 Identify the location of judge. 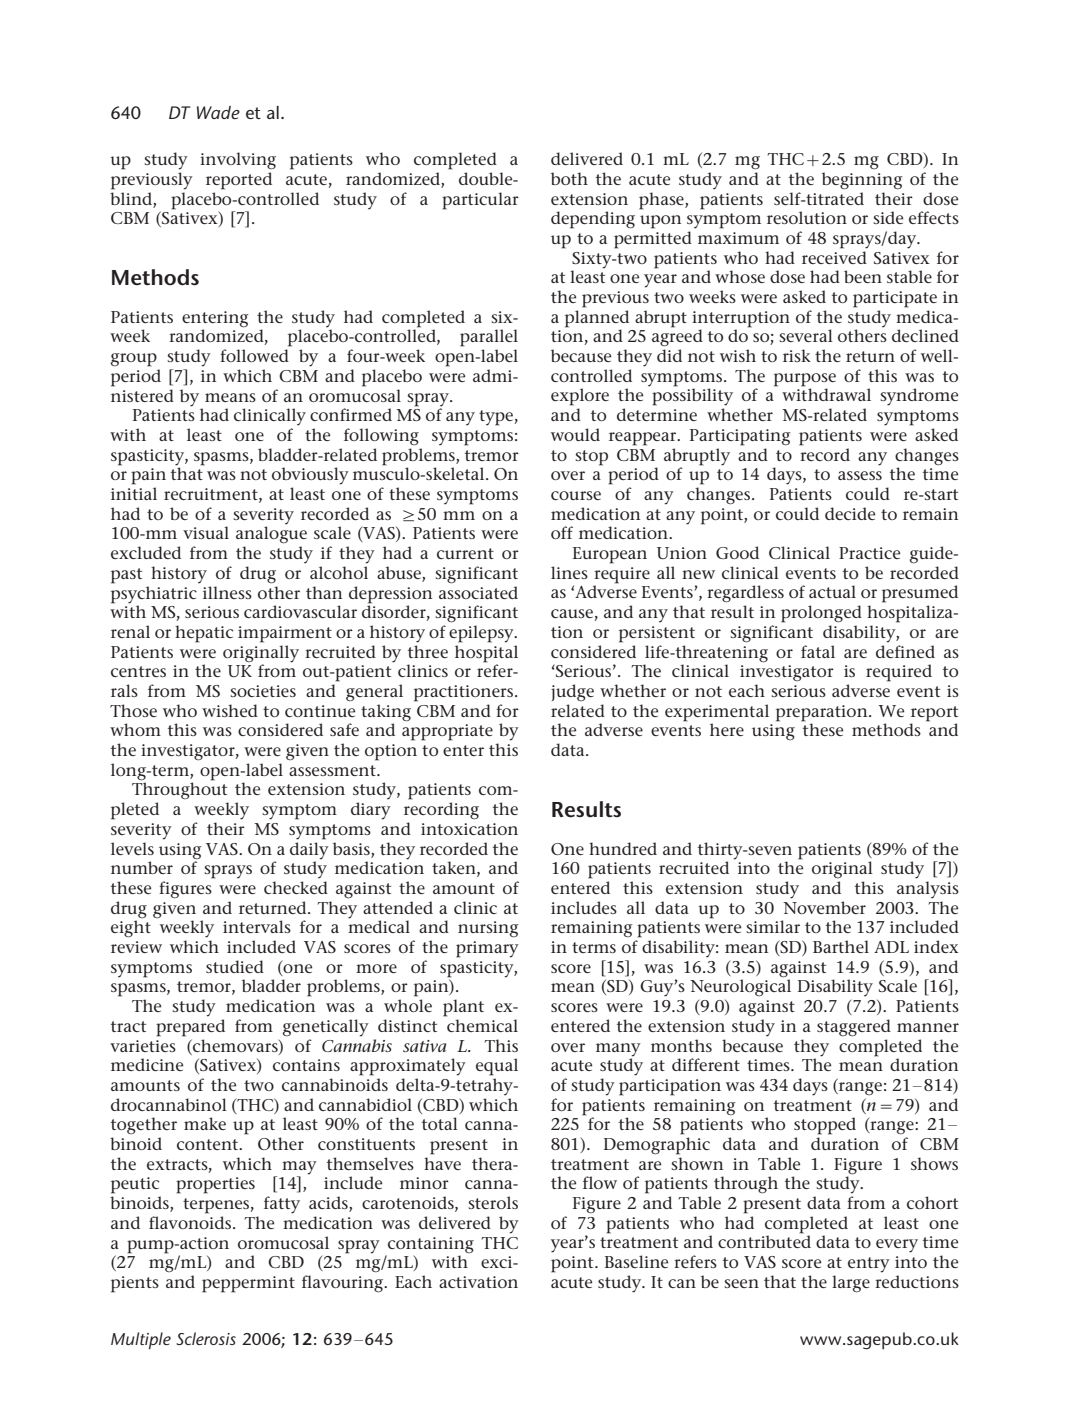
(572, 692).
